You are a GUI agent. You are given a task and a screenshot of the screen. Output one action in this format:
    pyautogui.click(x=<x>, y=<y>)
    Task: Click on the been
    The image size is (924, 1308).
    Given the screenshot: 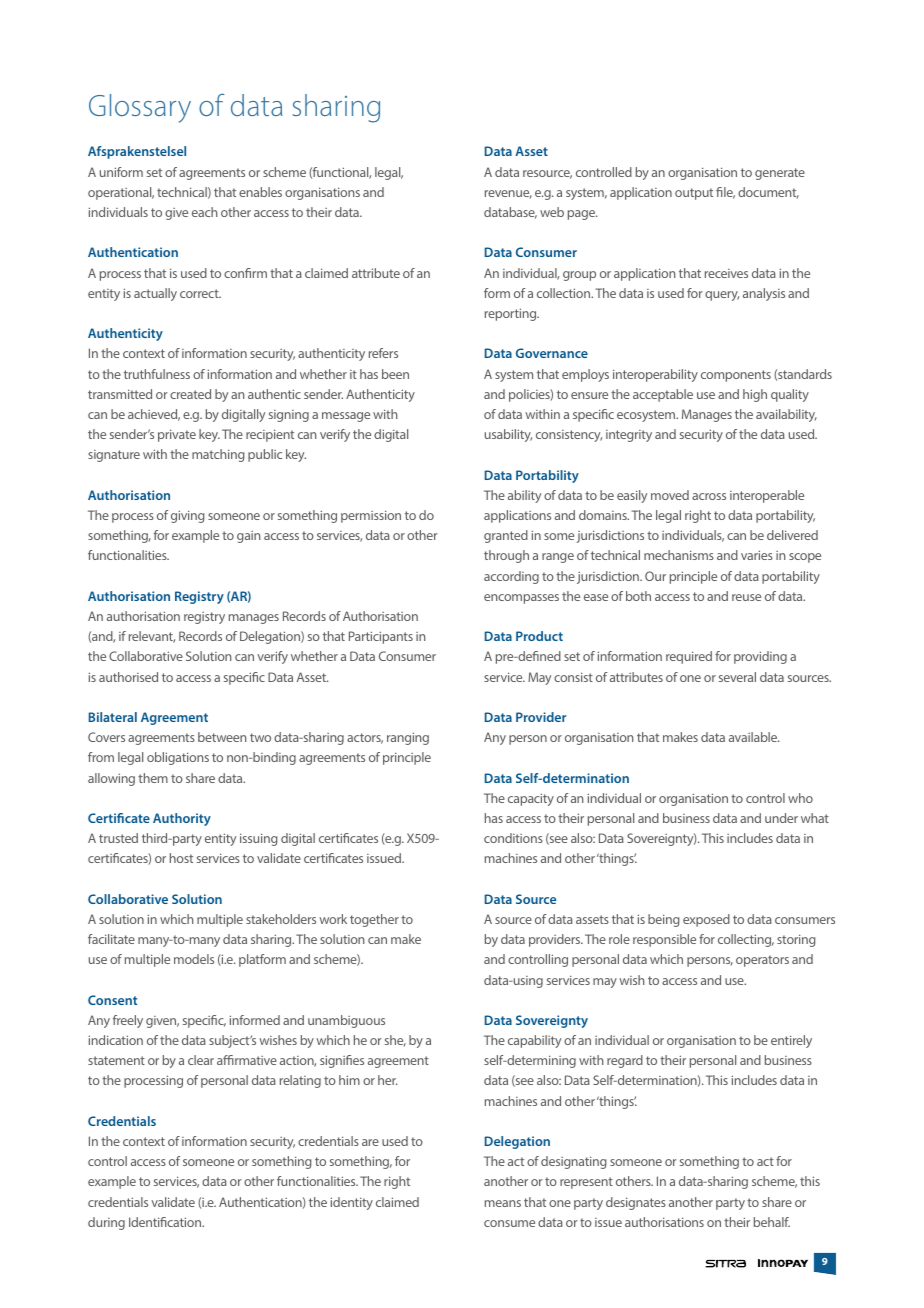 What is the action you would take?
    pyautogui.click(x=395, y=374)
